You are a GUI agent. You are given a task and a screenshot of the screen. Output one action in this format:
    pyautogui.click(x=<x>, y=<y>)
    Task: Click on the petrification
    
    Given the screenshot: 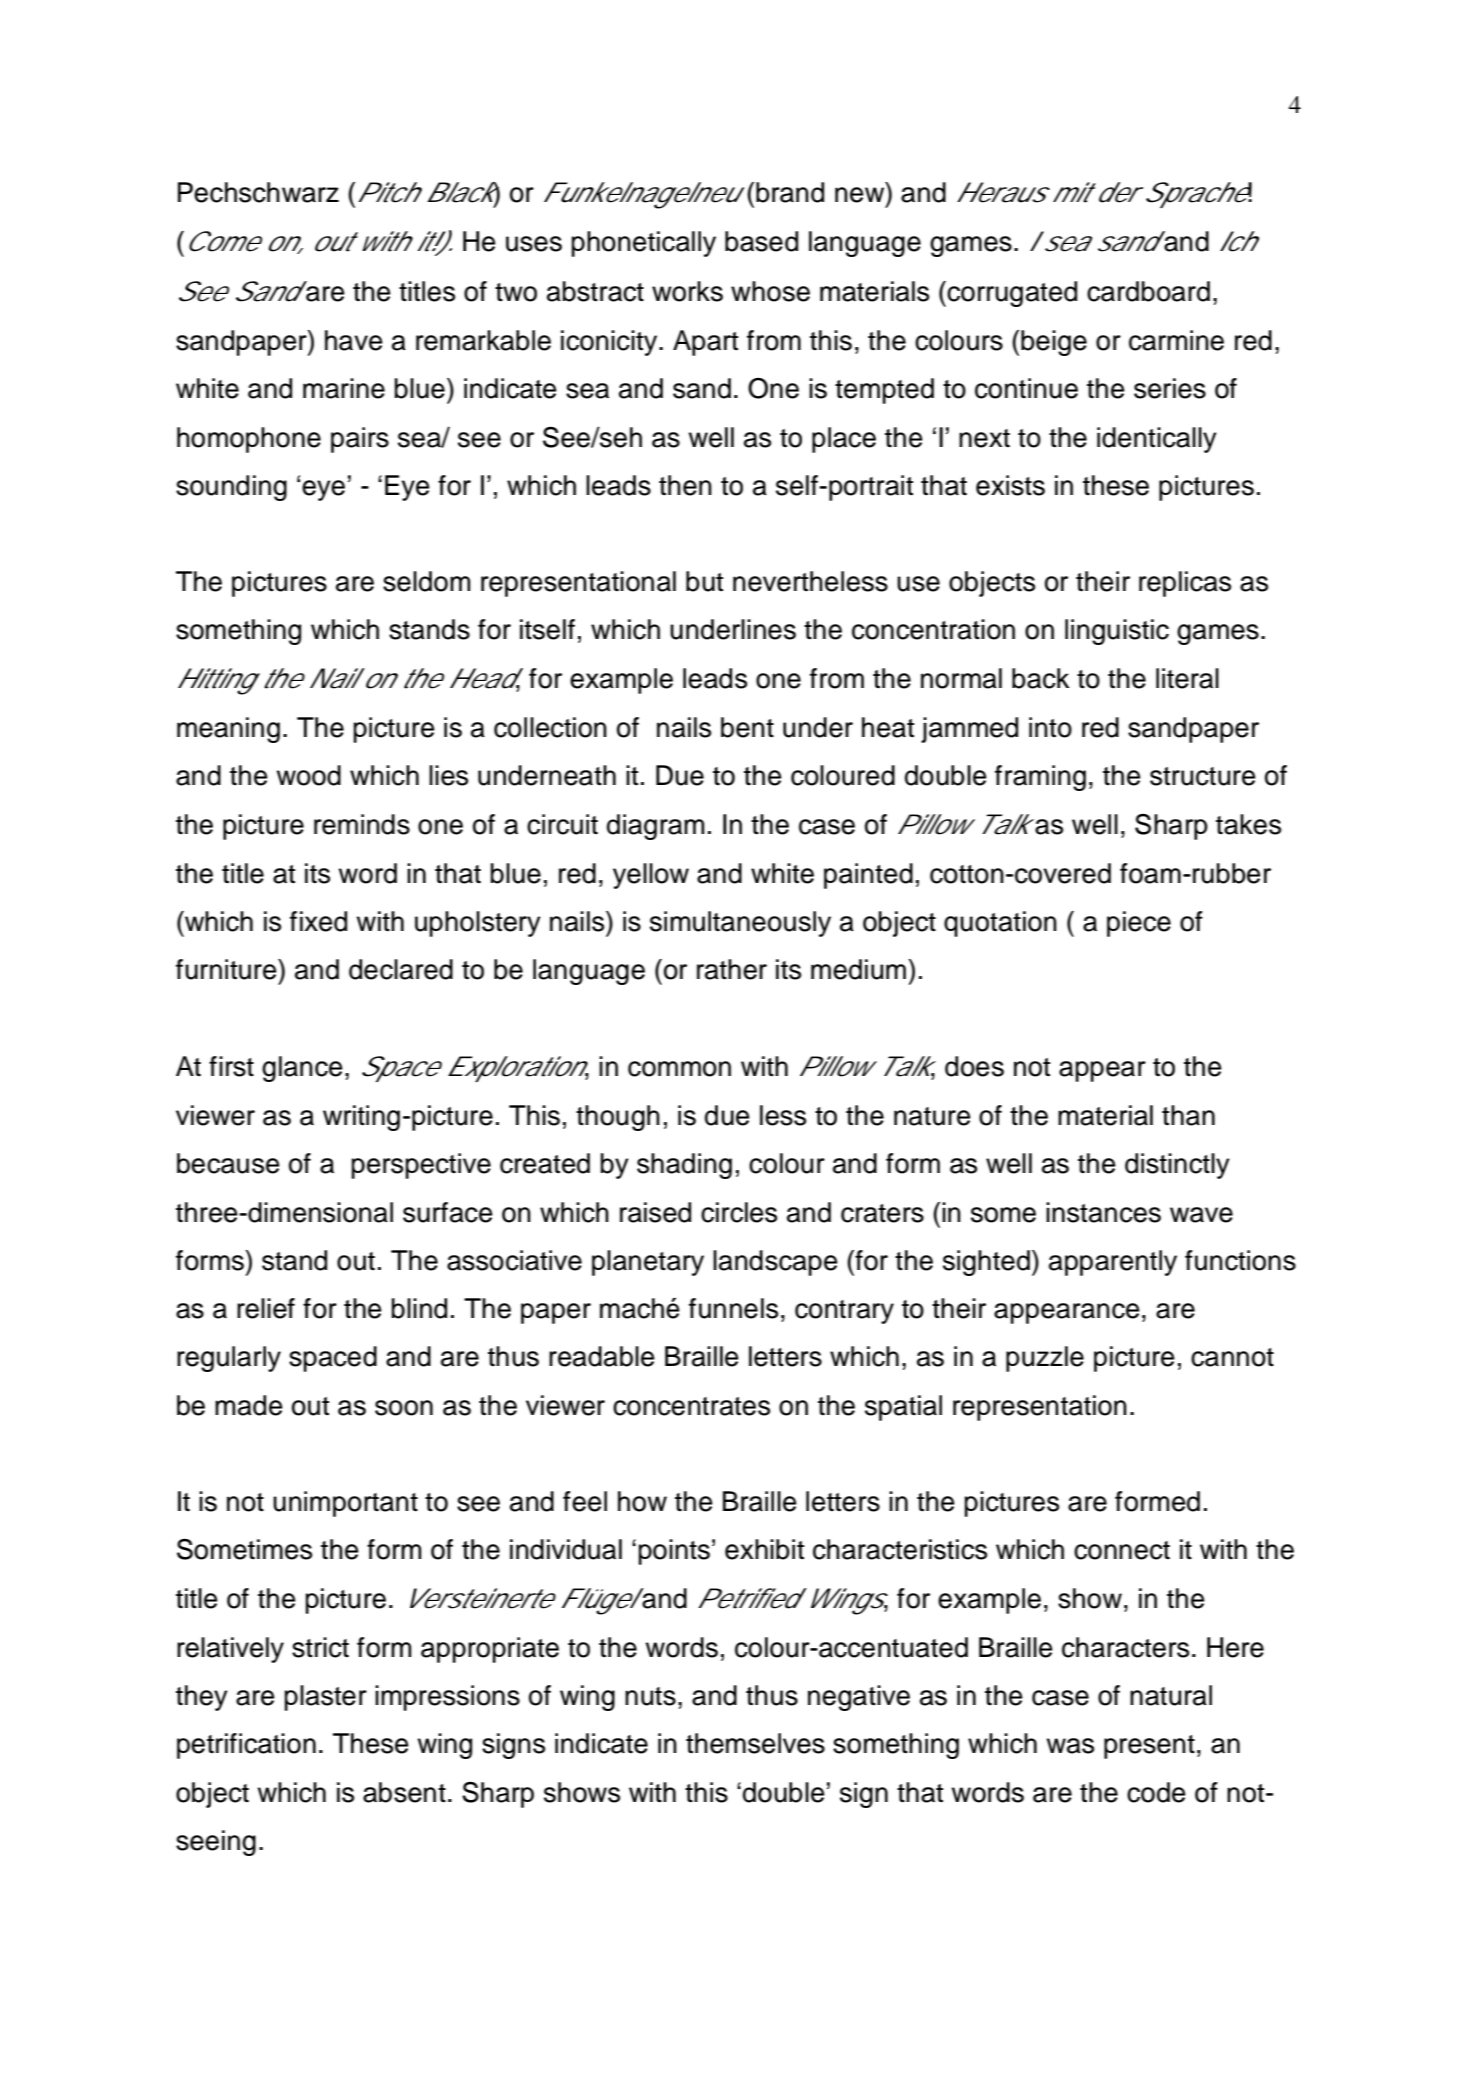 What is the action you would take?
    pyautogui.click(x=246, y=1746)
